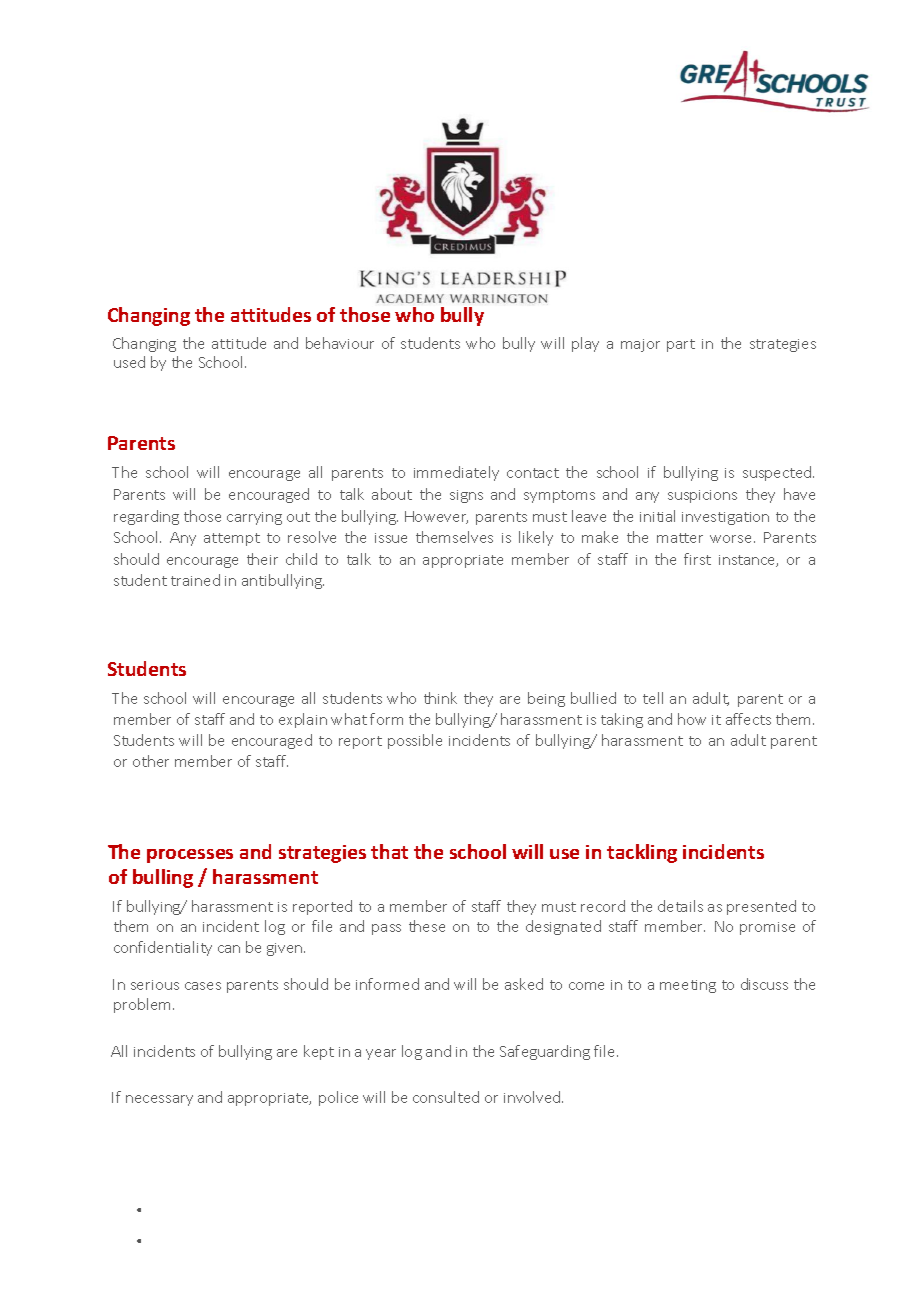  Describe the element at coordinates (440, 698) in the page. I see `think` at that location.
